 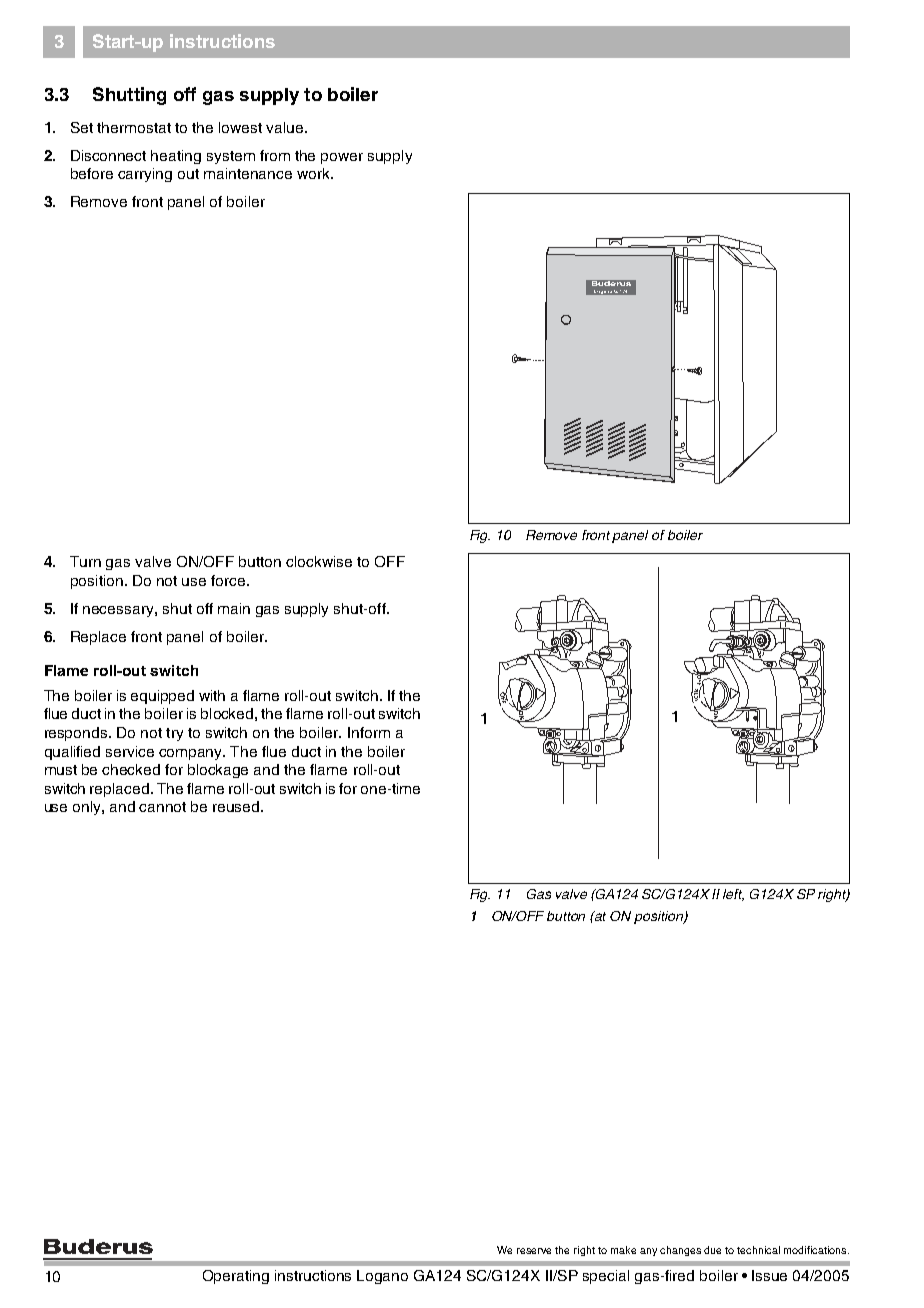 I want to click on changes, so click(x=680, y=1251).
